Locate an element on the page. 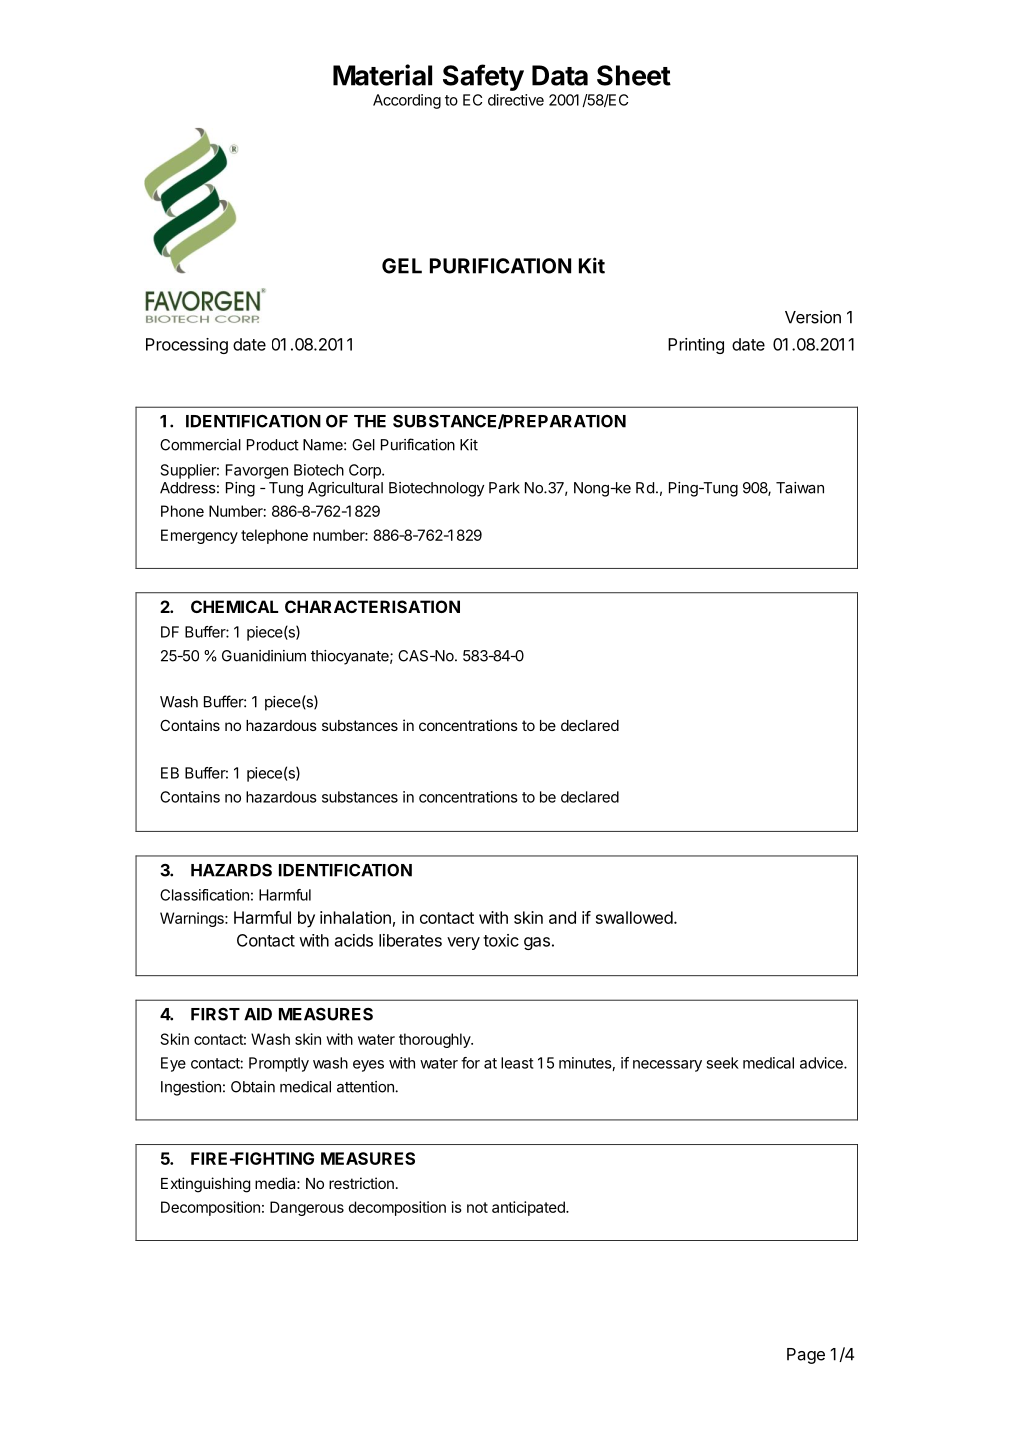  Sheet is located at coordinates (634, 75).
